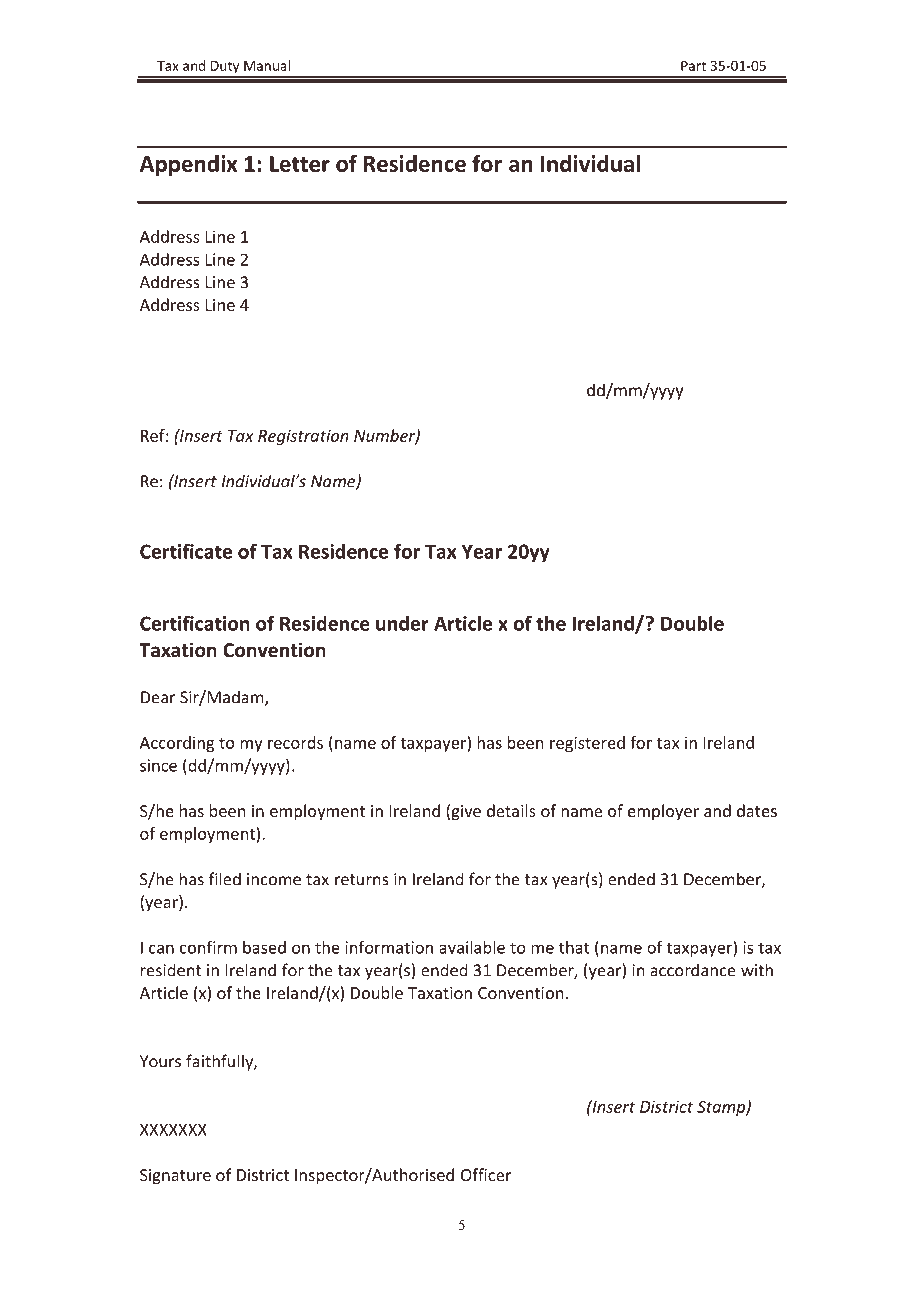 This screenshot has height=1307, width=924. What do you see at coordinates (587, 744) in the screenshot?
I see `registered` at bounding box center [587, 744].
